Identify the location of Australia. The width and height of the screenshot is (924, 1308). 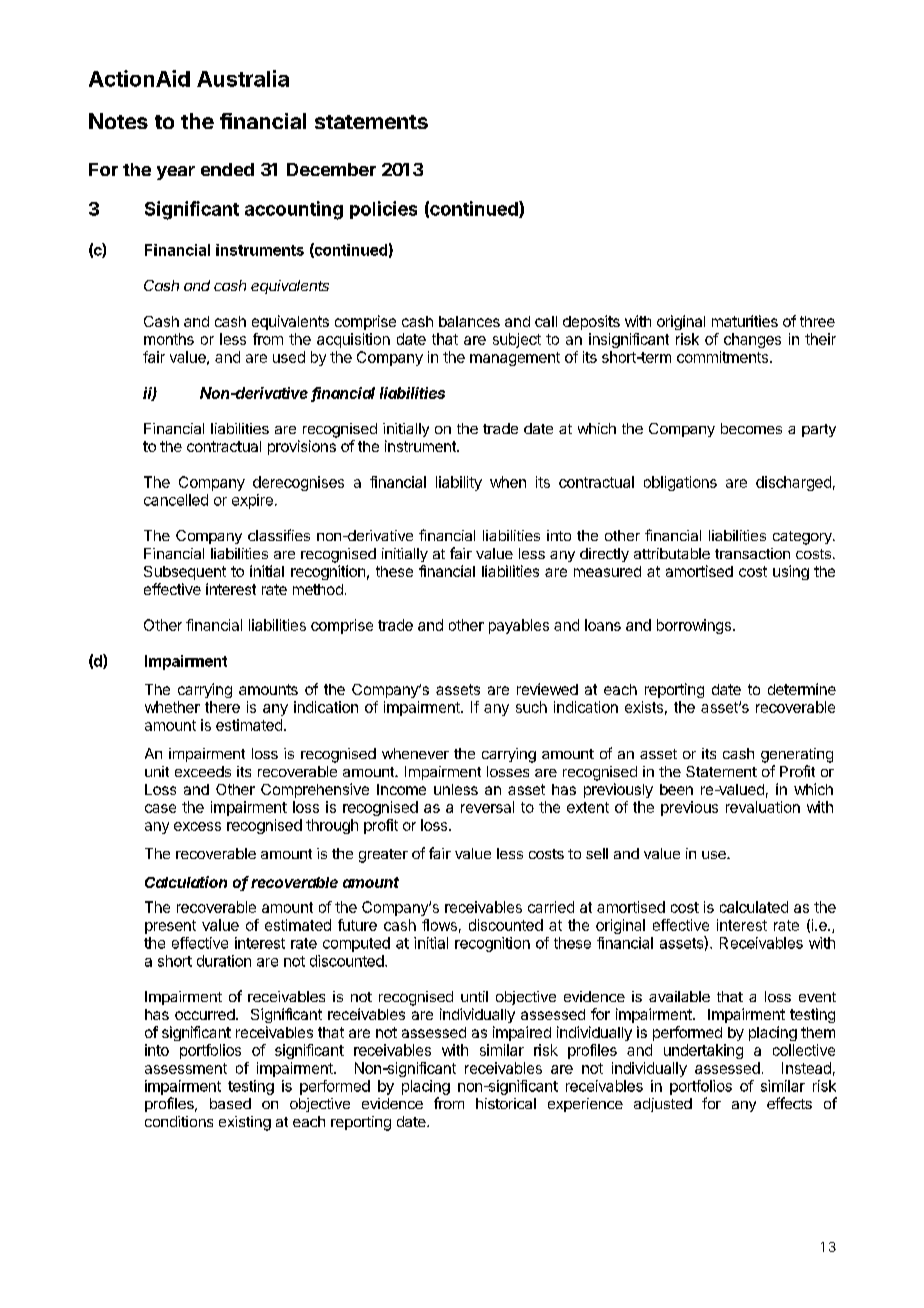
(243, 78).
